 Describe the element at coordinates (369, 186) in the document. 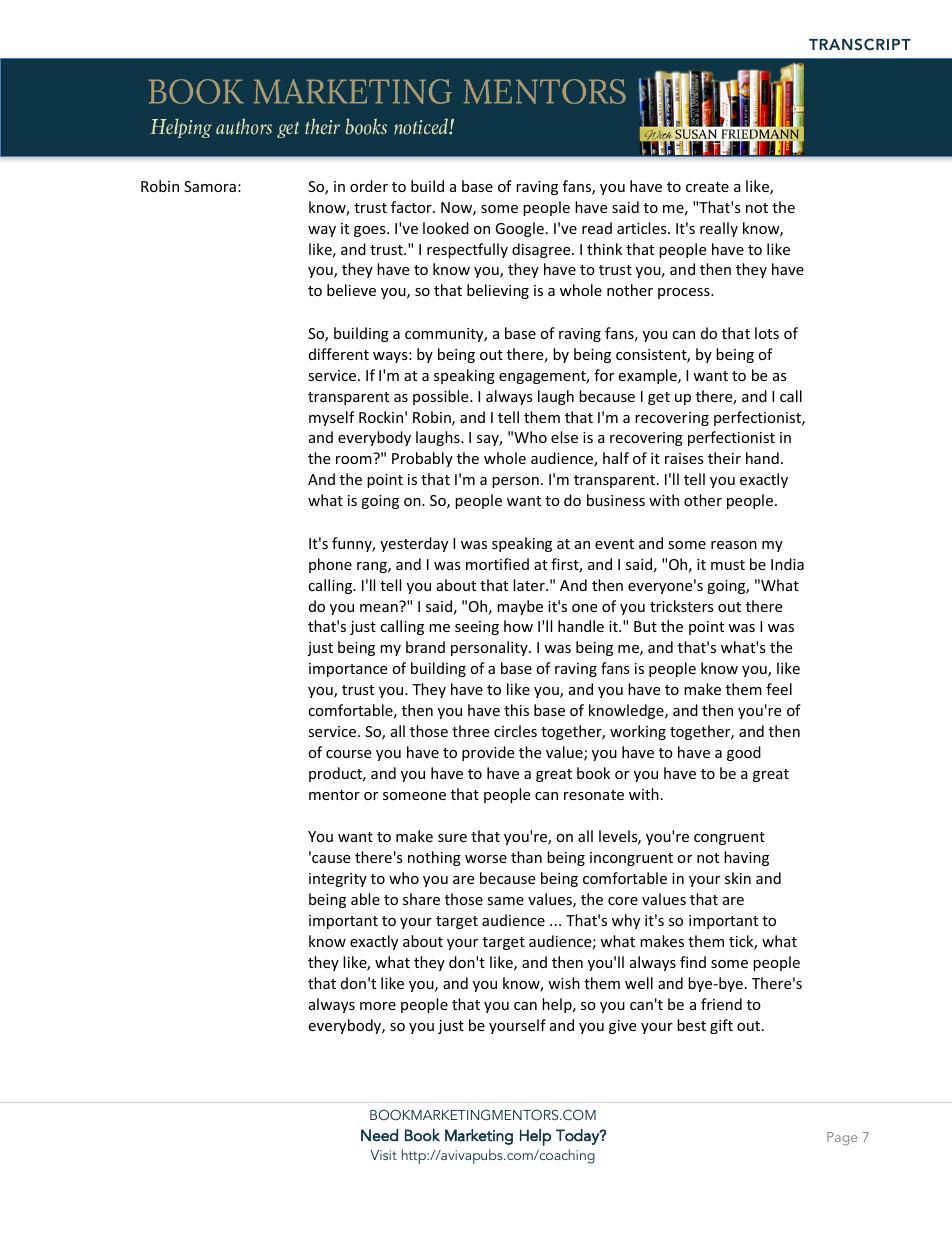

I see `order` at that location.
